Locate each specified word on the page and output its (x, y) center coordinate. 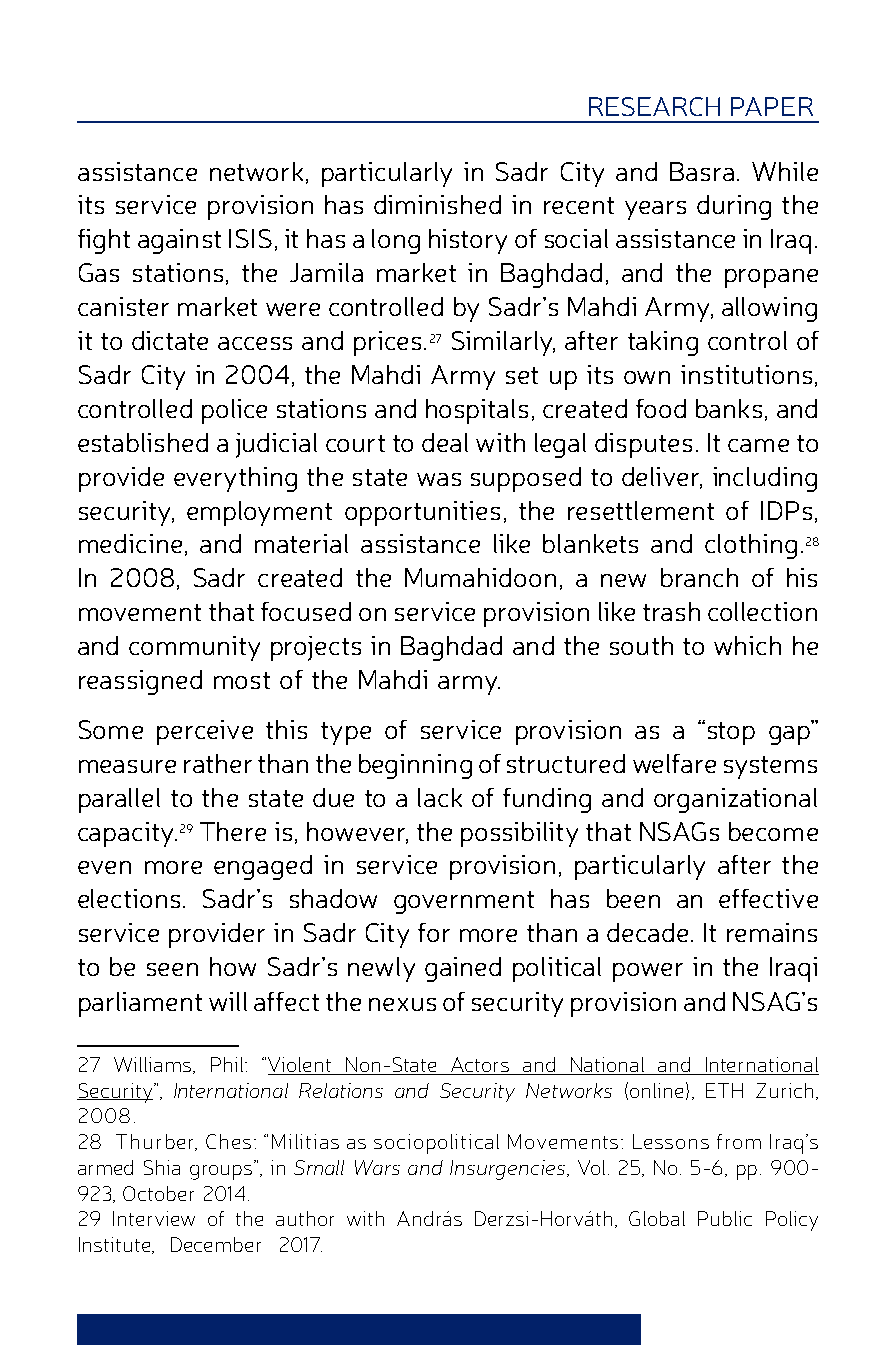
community (194, 648)
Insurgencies (509, 1170)
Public (725, 1218)
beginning (415, 766)
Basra (702, 171)
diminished (437, 204)
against (179, 241)
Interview (154, 1218)
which (747, 645)
